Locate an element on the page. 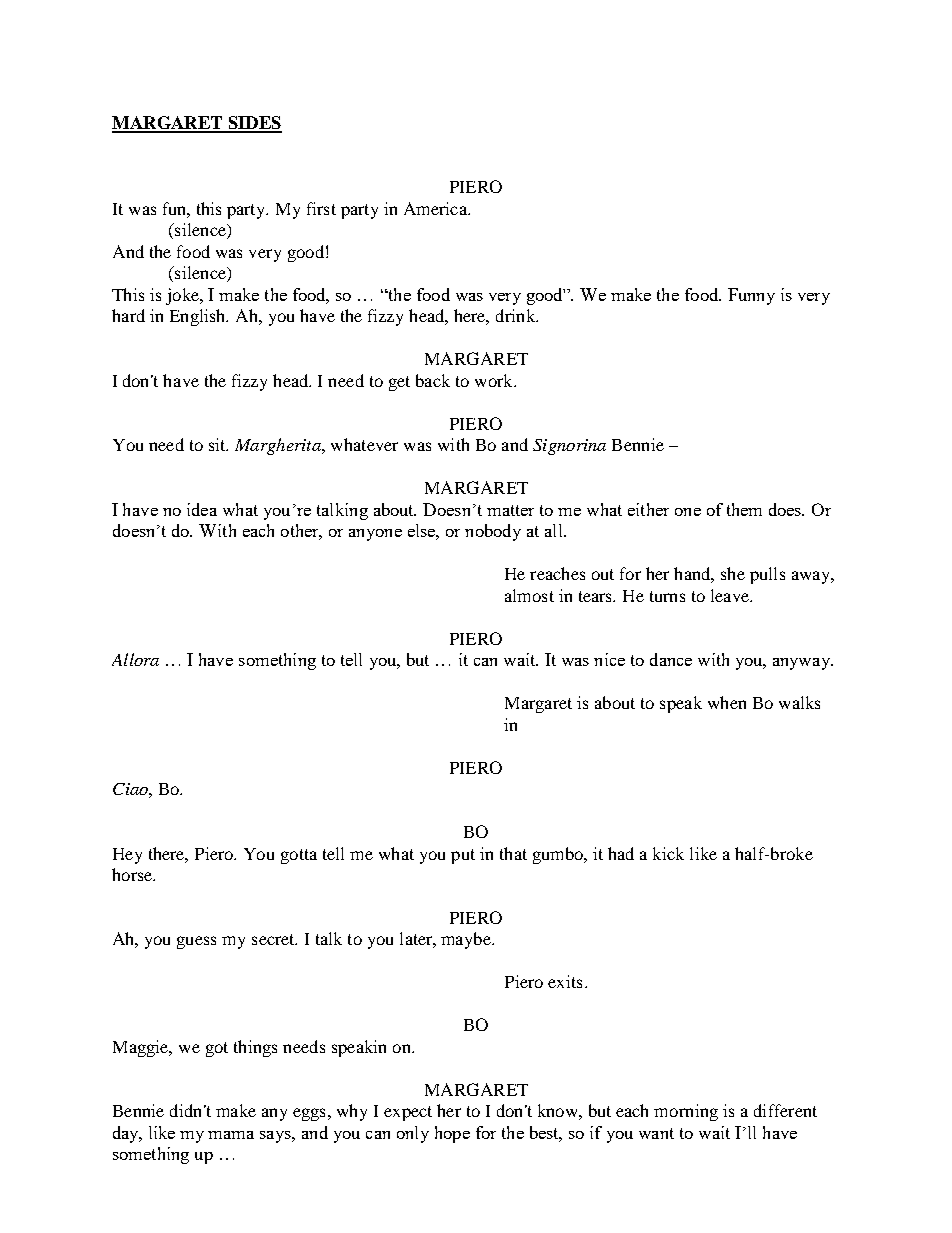 The image size is (952, 1233). mama is located at coordinates (231, 1135).
